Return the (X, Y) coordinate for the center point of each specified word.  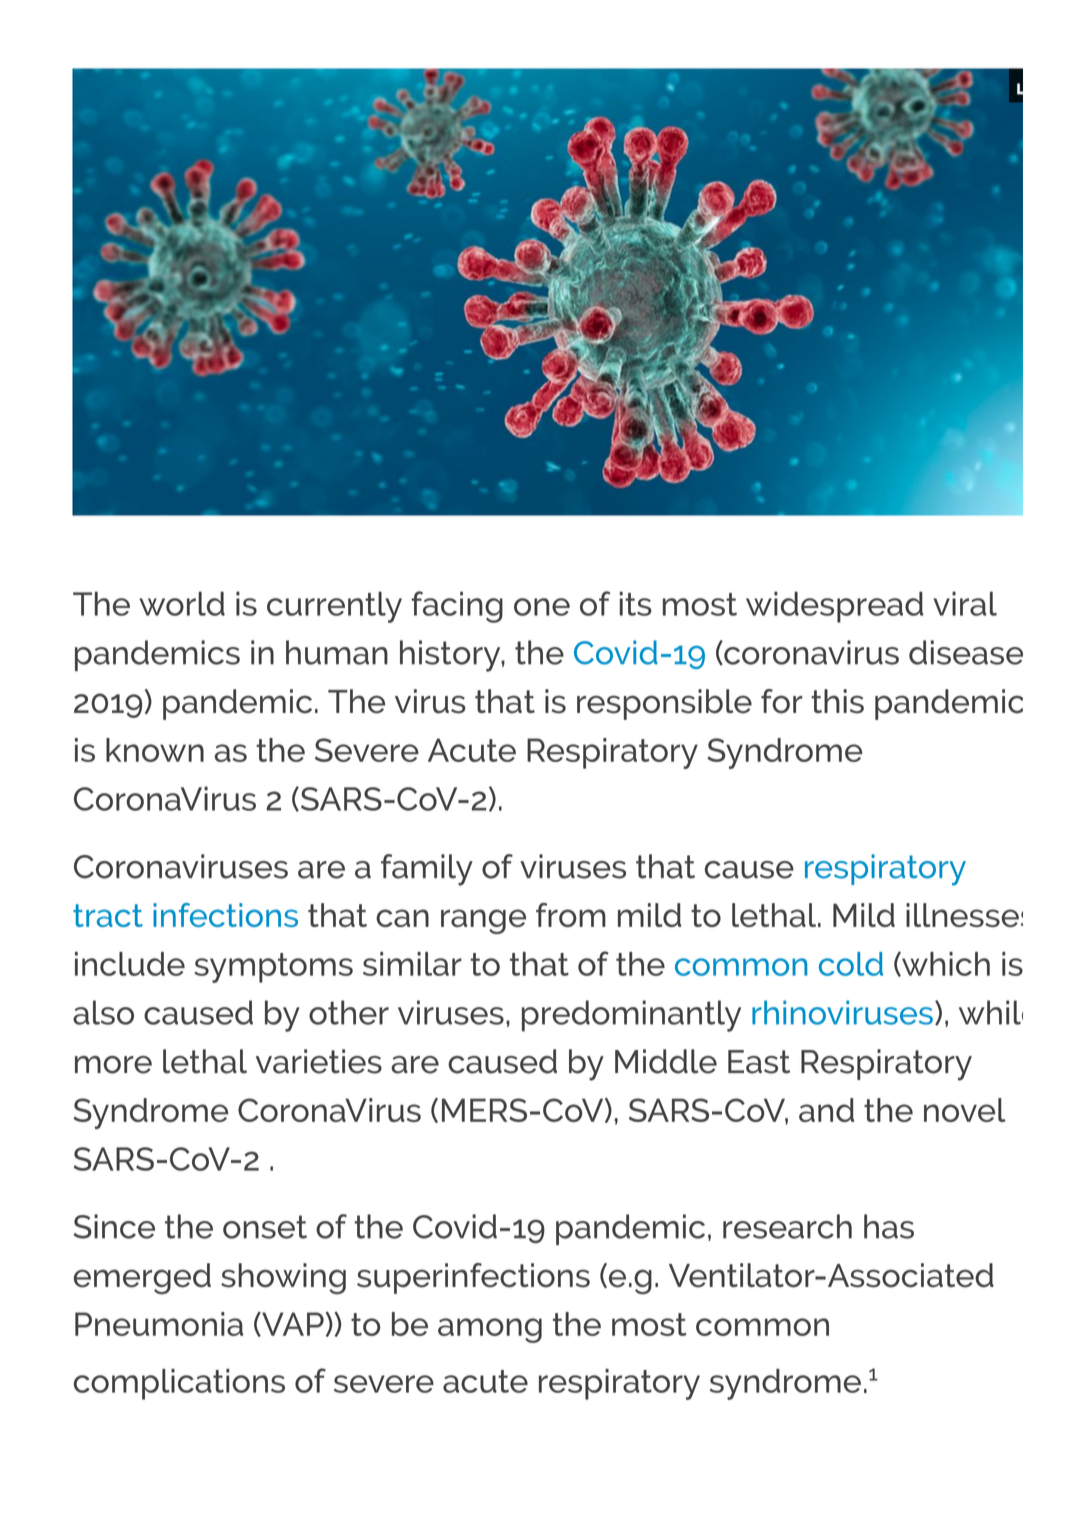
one (542, 607)
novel (964, 1110)
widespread (834, 607)
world (182, 603)
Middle (666, 1061)
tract (108, 915)
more (113, 1065)
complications (179, 1384)
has (889, 1226)
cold (851, 964)
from (571, 915)
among (490, 1330)
